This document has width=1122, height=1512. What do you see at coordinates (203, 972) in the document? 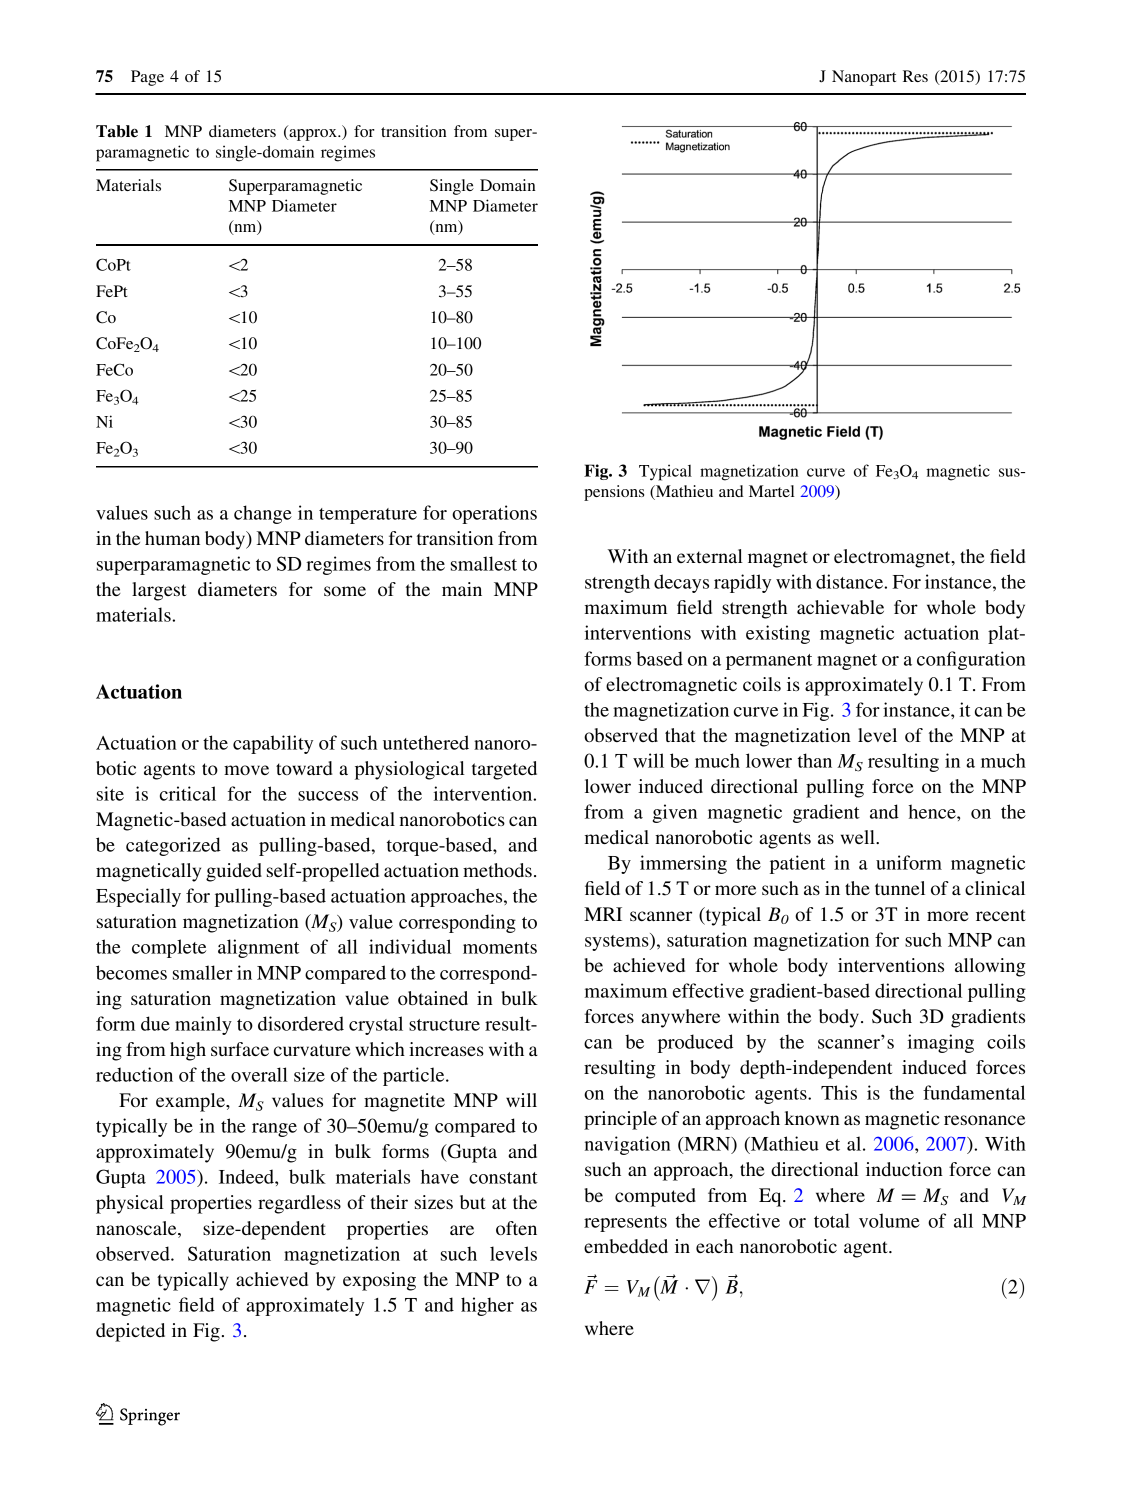
I see `smaller` at bounding box center [203, 972].
